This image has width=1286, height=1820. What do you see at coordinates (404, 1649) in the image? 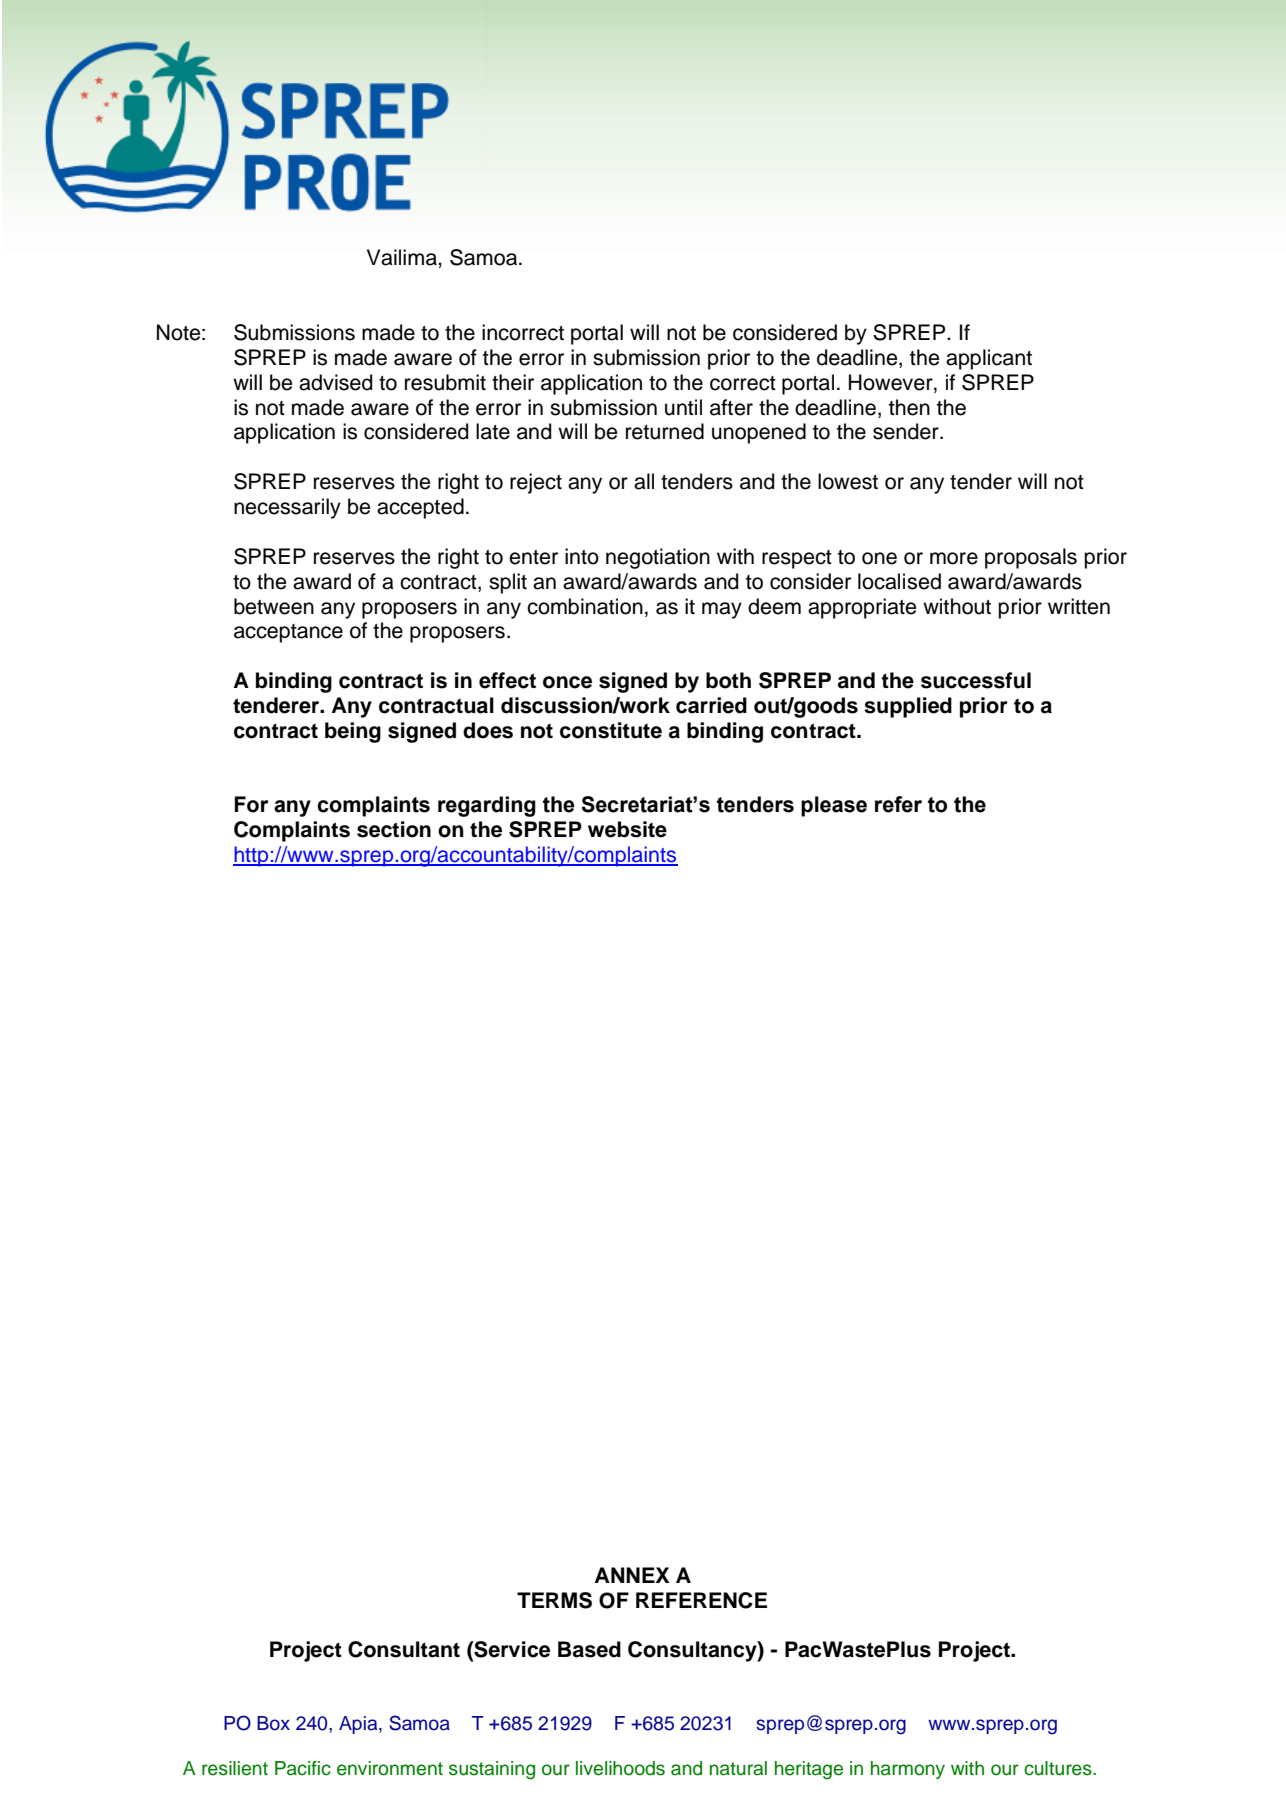
I see `Consultant` at bounding box center [404, 1649].
